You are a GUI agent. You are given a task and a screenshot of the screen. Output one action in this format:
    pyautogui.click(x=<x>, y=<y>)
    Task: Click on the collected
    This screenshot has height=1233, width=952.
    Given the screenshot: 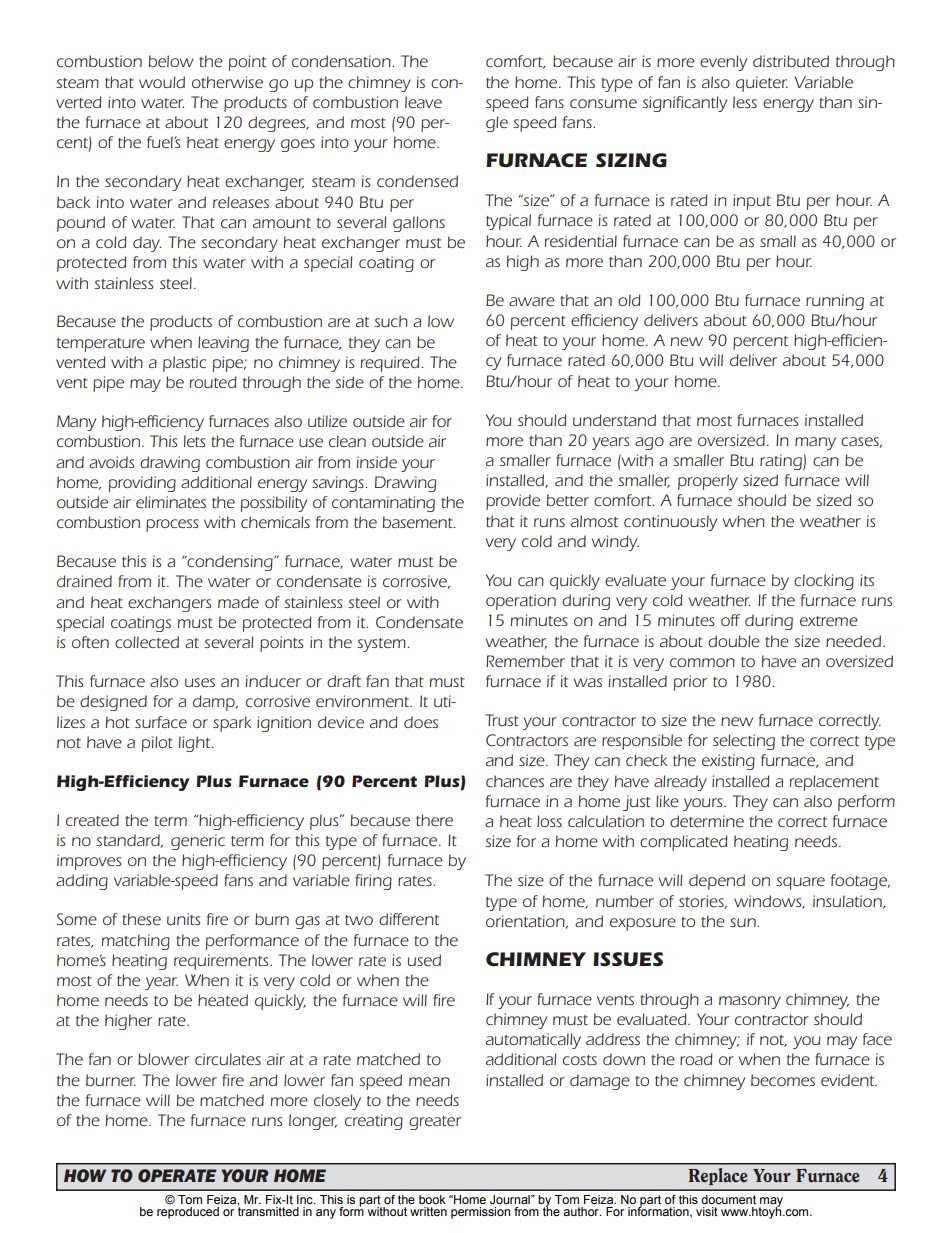 What is the action you would take?
    pyautogui.click(x=147, y=642)
